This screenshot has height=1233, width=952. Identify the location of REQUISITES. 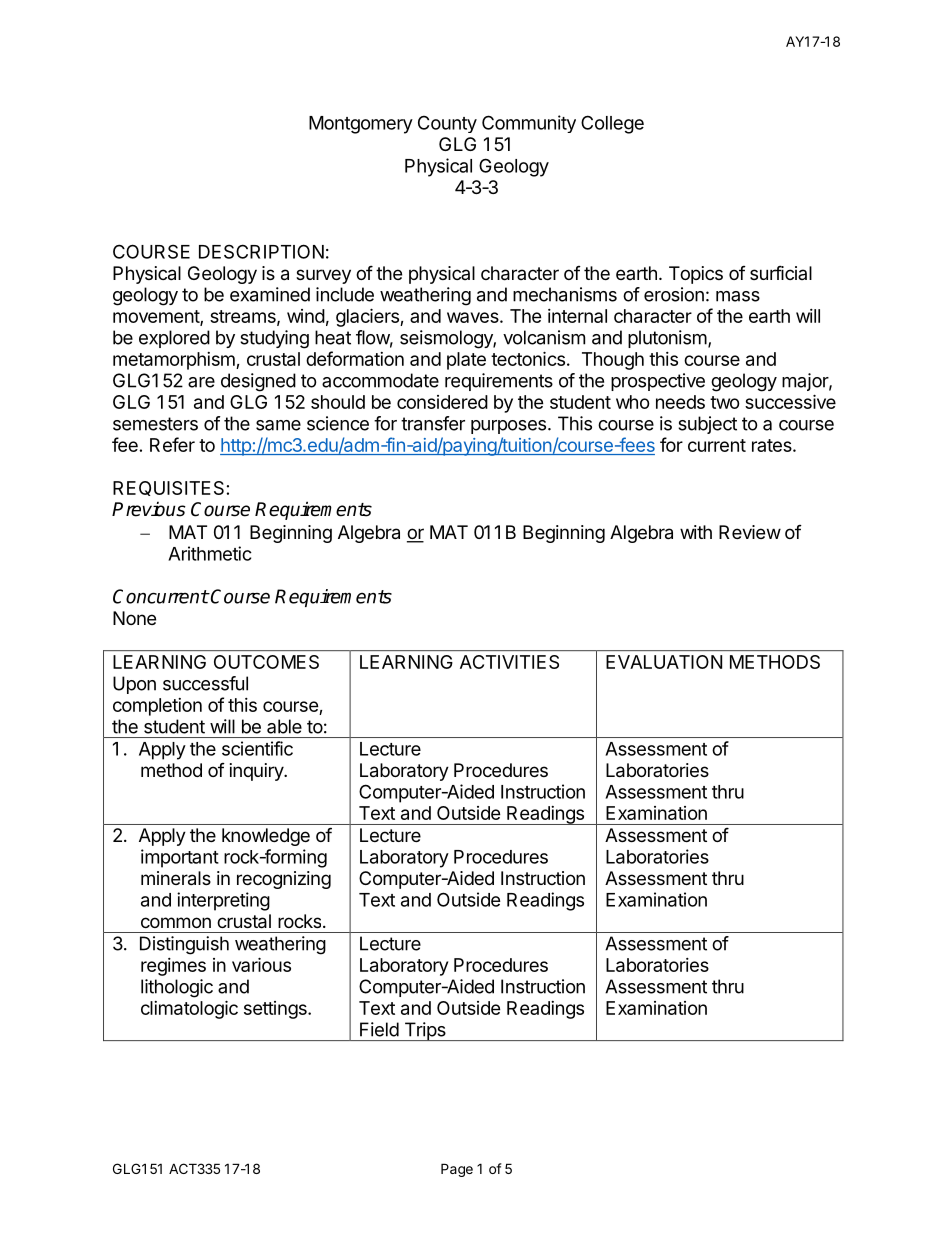
(168, 488).
